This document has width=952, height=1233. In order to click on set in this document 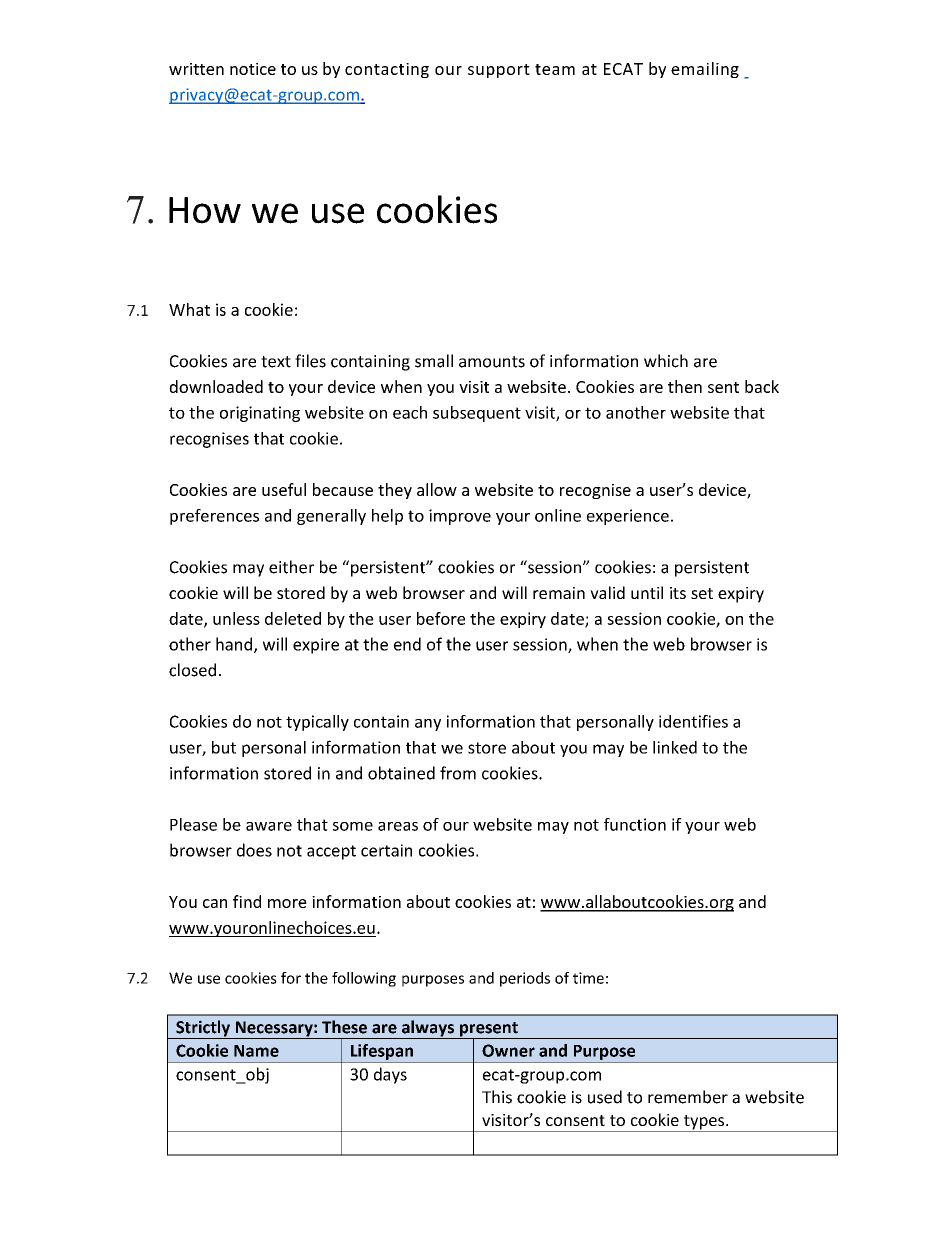, I will do `click(702, 593)`.
